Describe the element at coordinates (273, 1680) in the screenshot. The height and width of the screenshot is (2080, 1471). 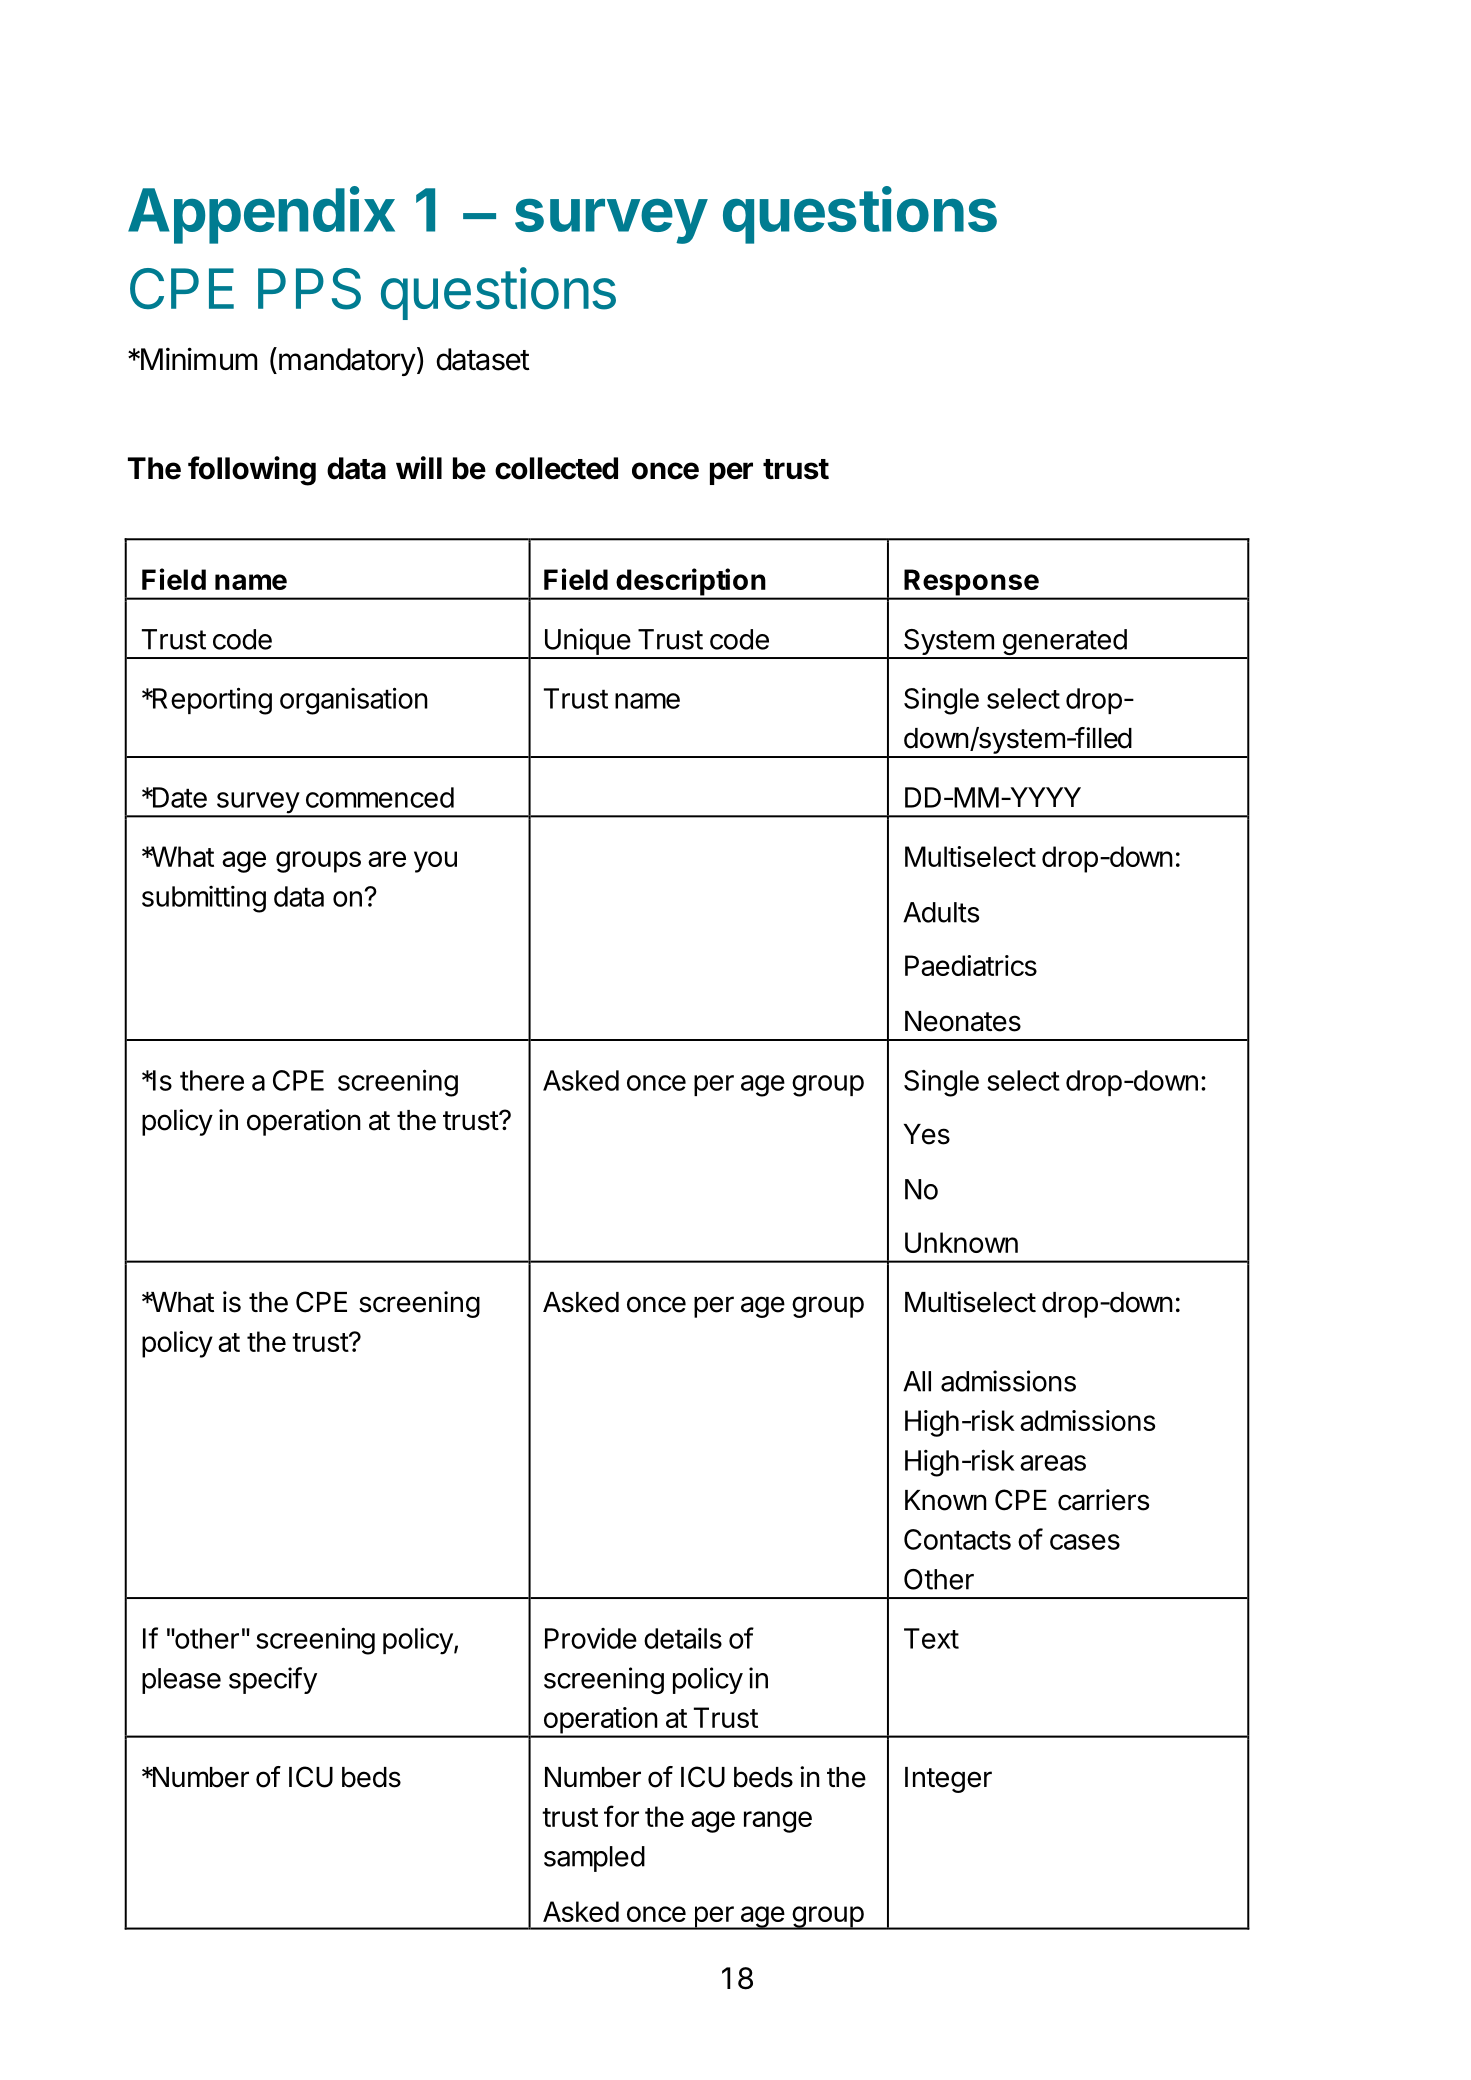
I see `specify` at that location.
